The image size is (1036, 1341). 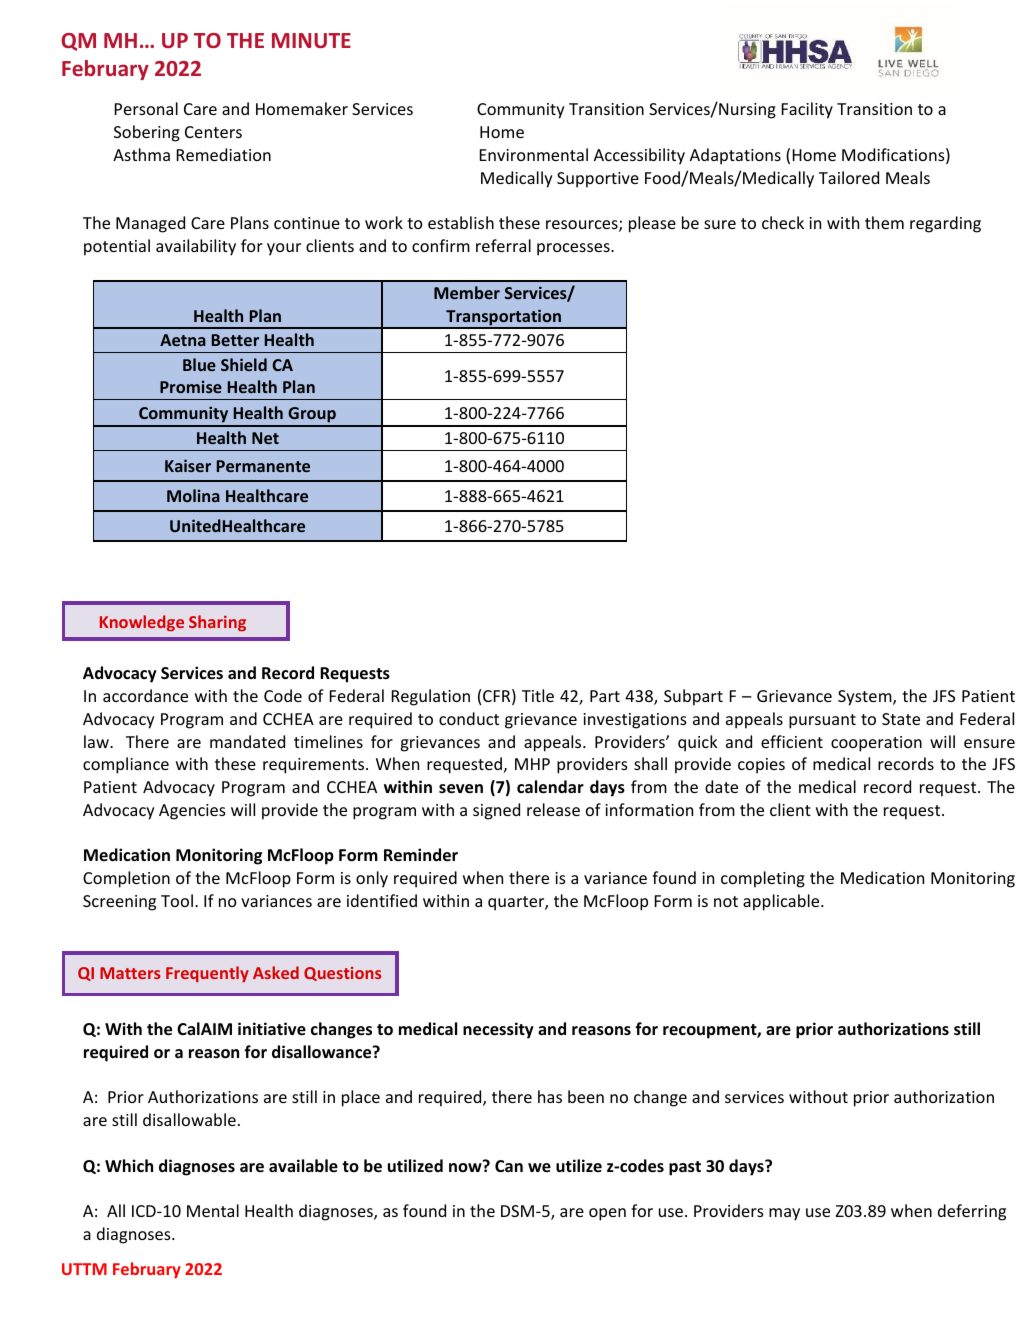 What do you see at coordinates (177, 900) in the image?
I see `Tool` at bounding box center [177, 900].
